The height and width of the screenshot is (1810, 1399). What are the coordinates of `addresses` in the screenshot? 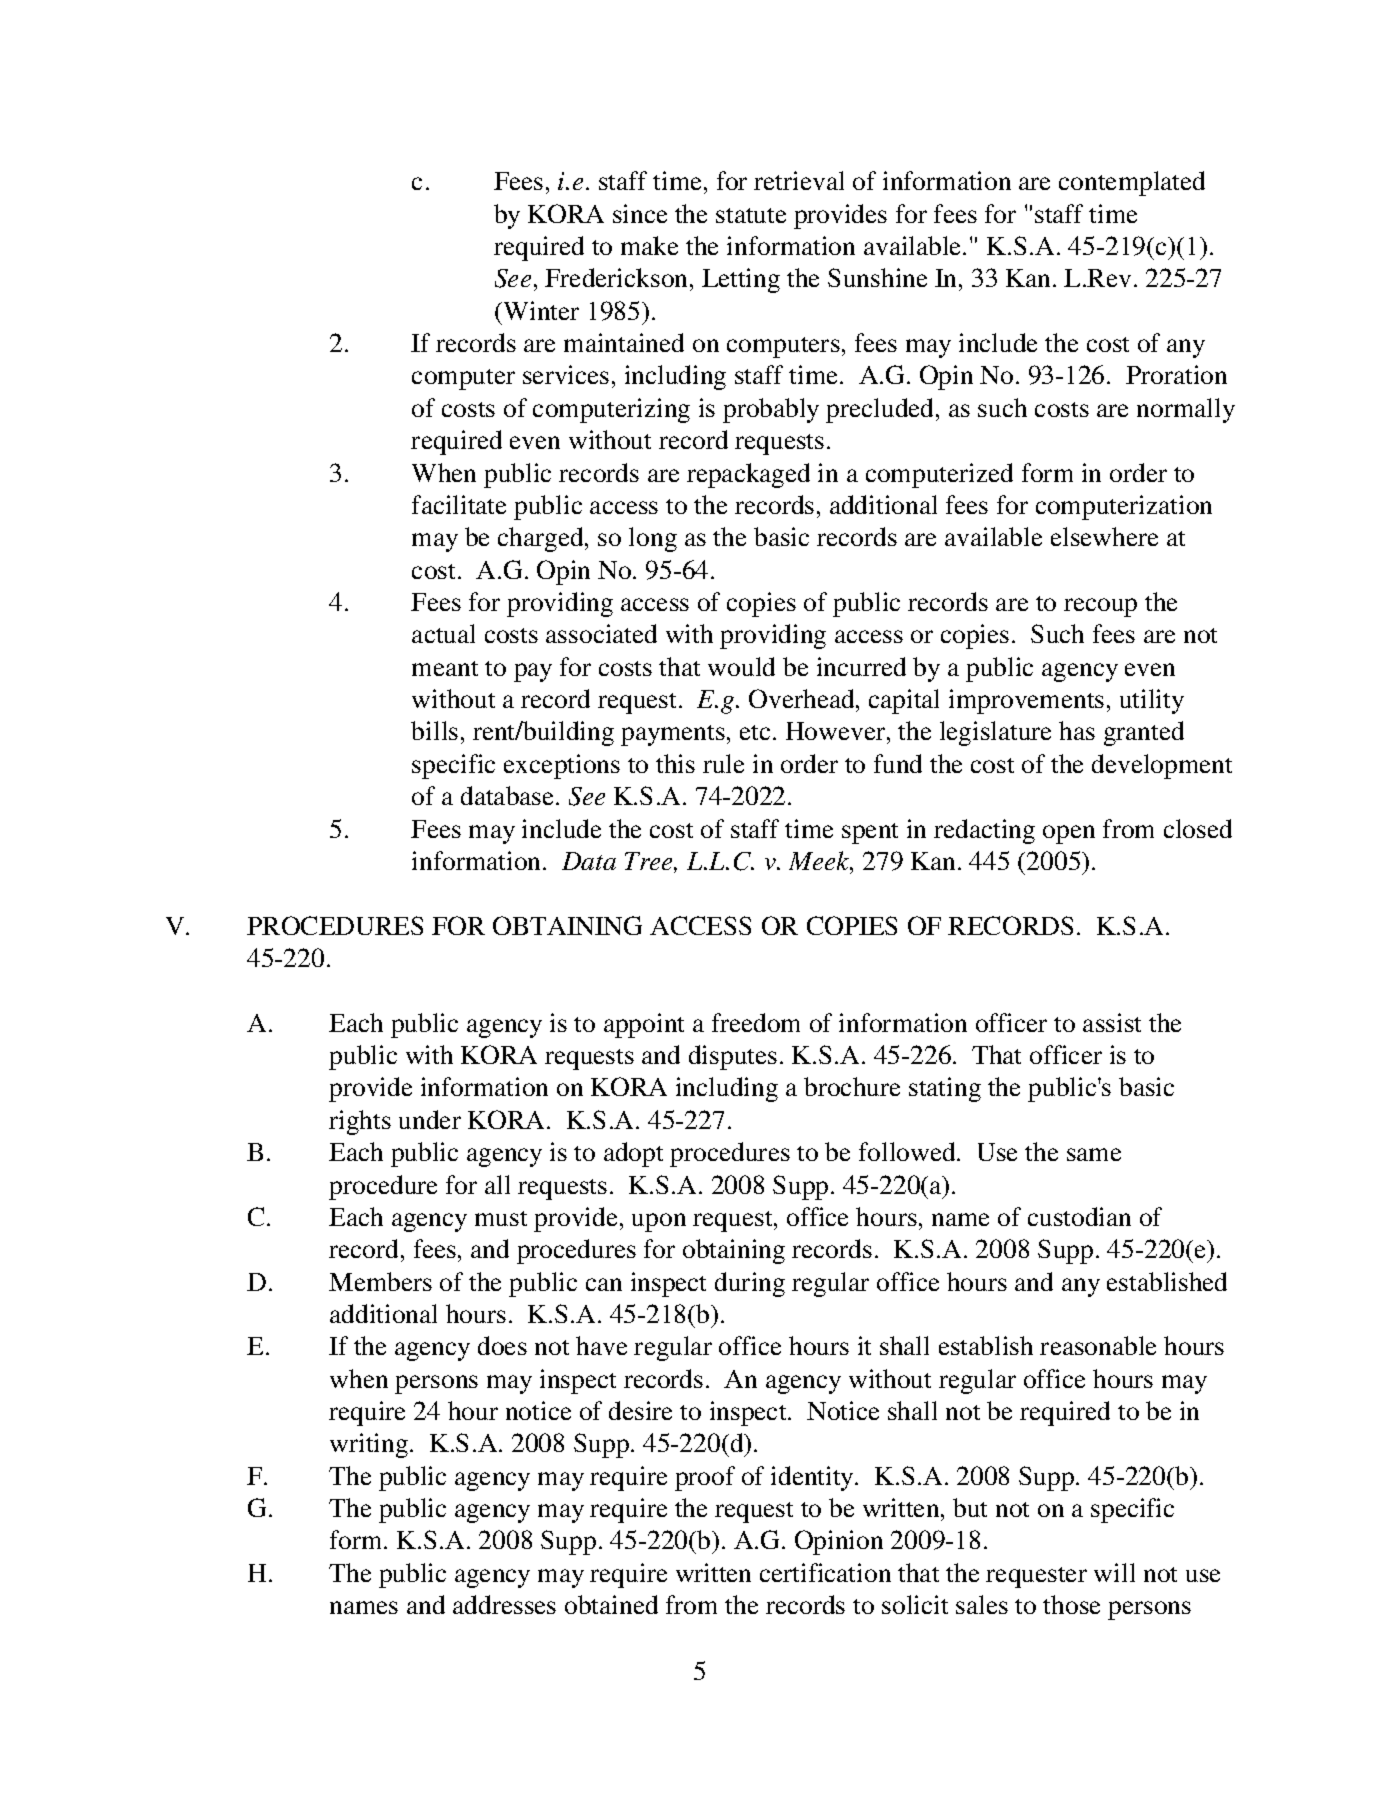 It's located at (504, 1604).
